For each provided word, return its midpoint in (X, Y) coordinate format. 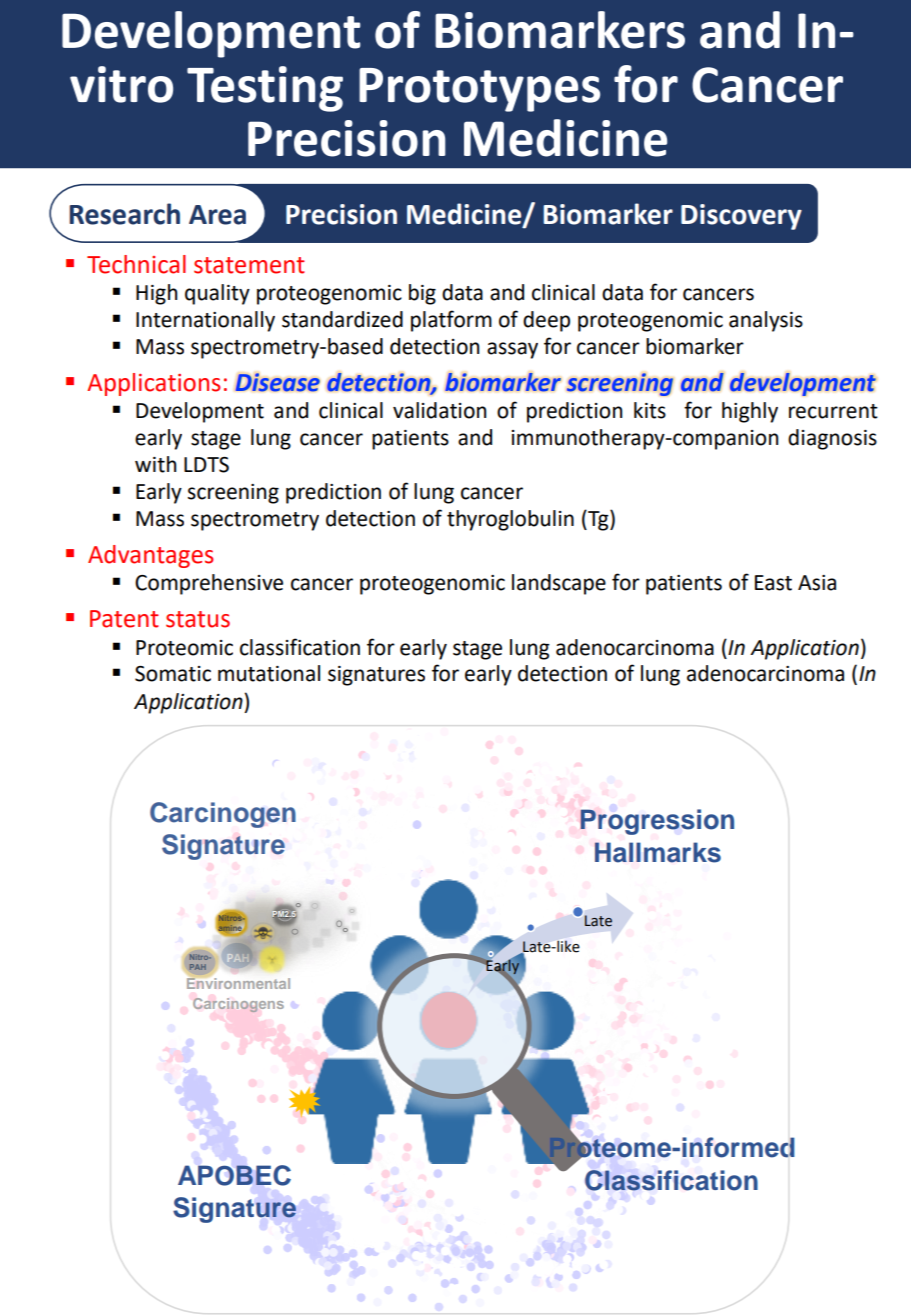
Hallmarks (658, 852)
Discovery (741, 217)
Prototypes (479, 90)
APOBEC (234, 1175)
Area (217, 215)
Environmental (238, 982)
